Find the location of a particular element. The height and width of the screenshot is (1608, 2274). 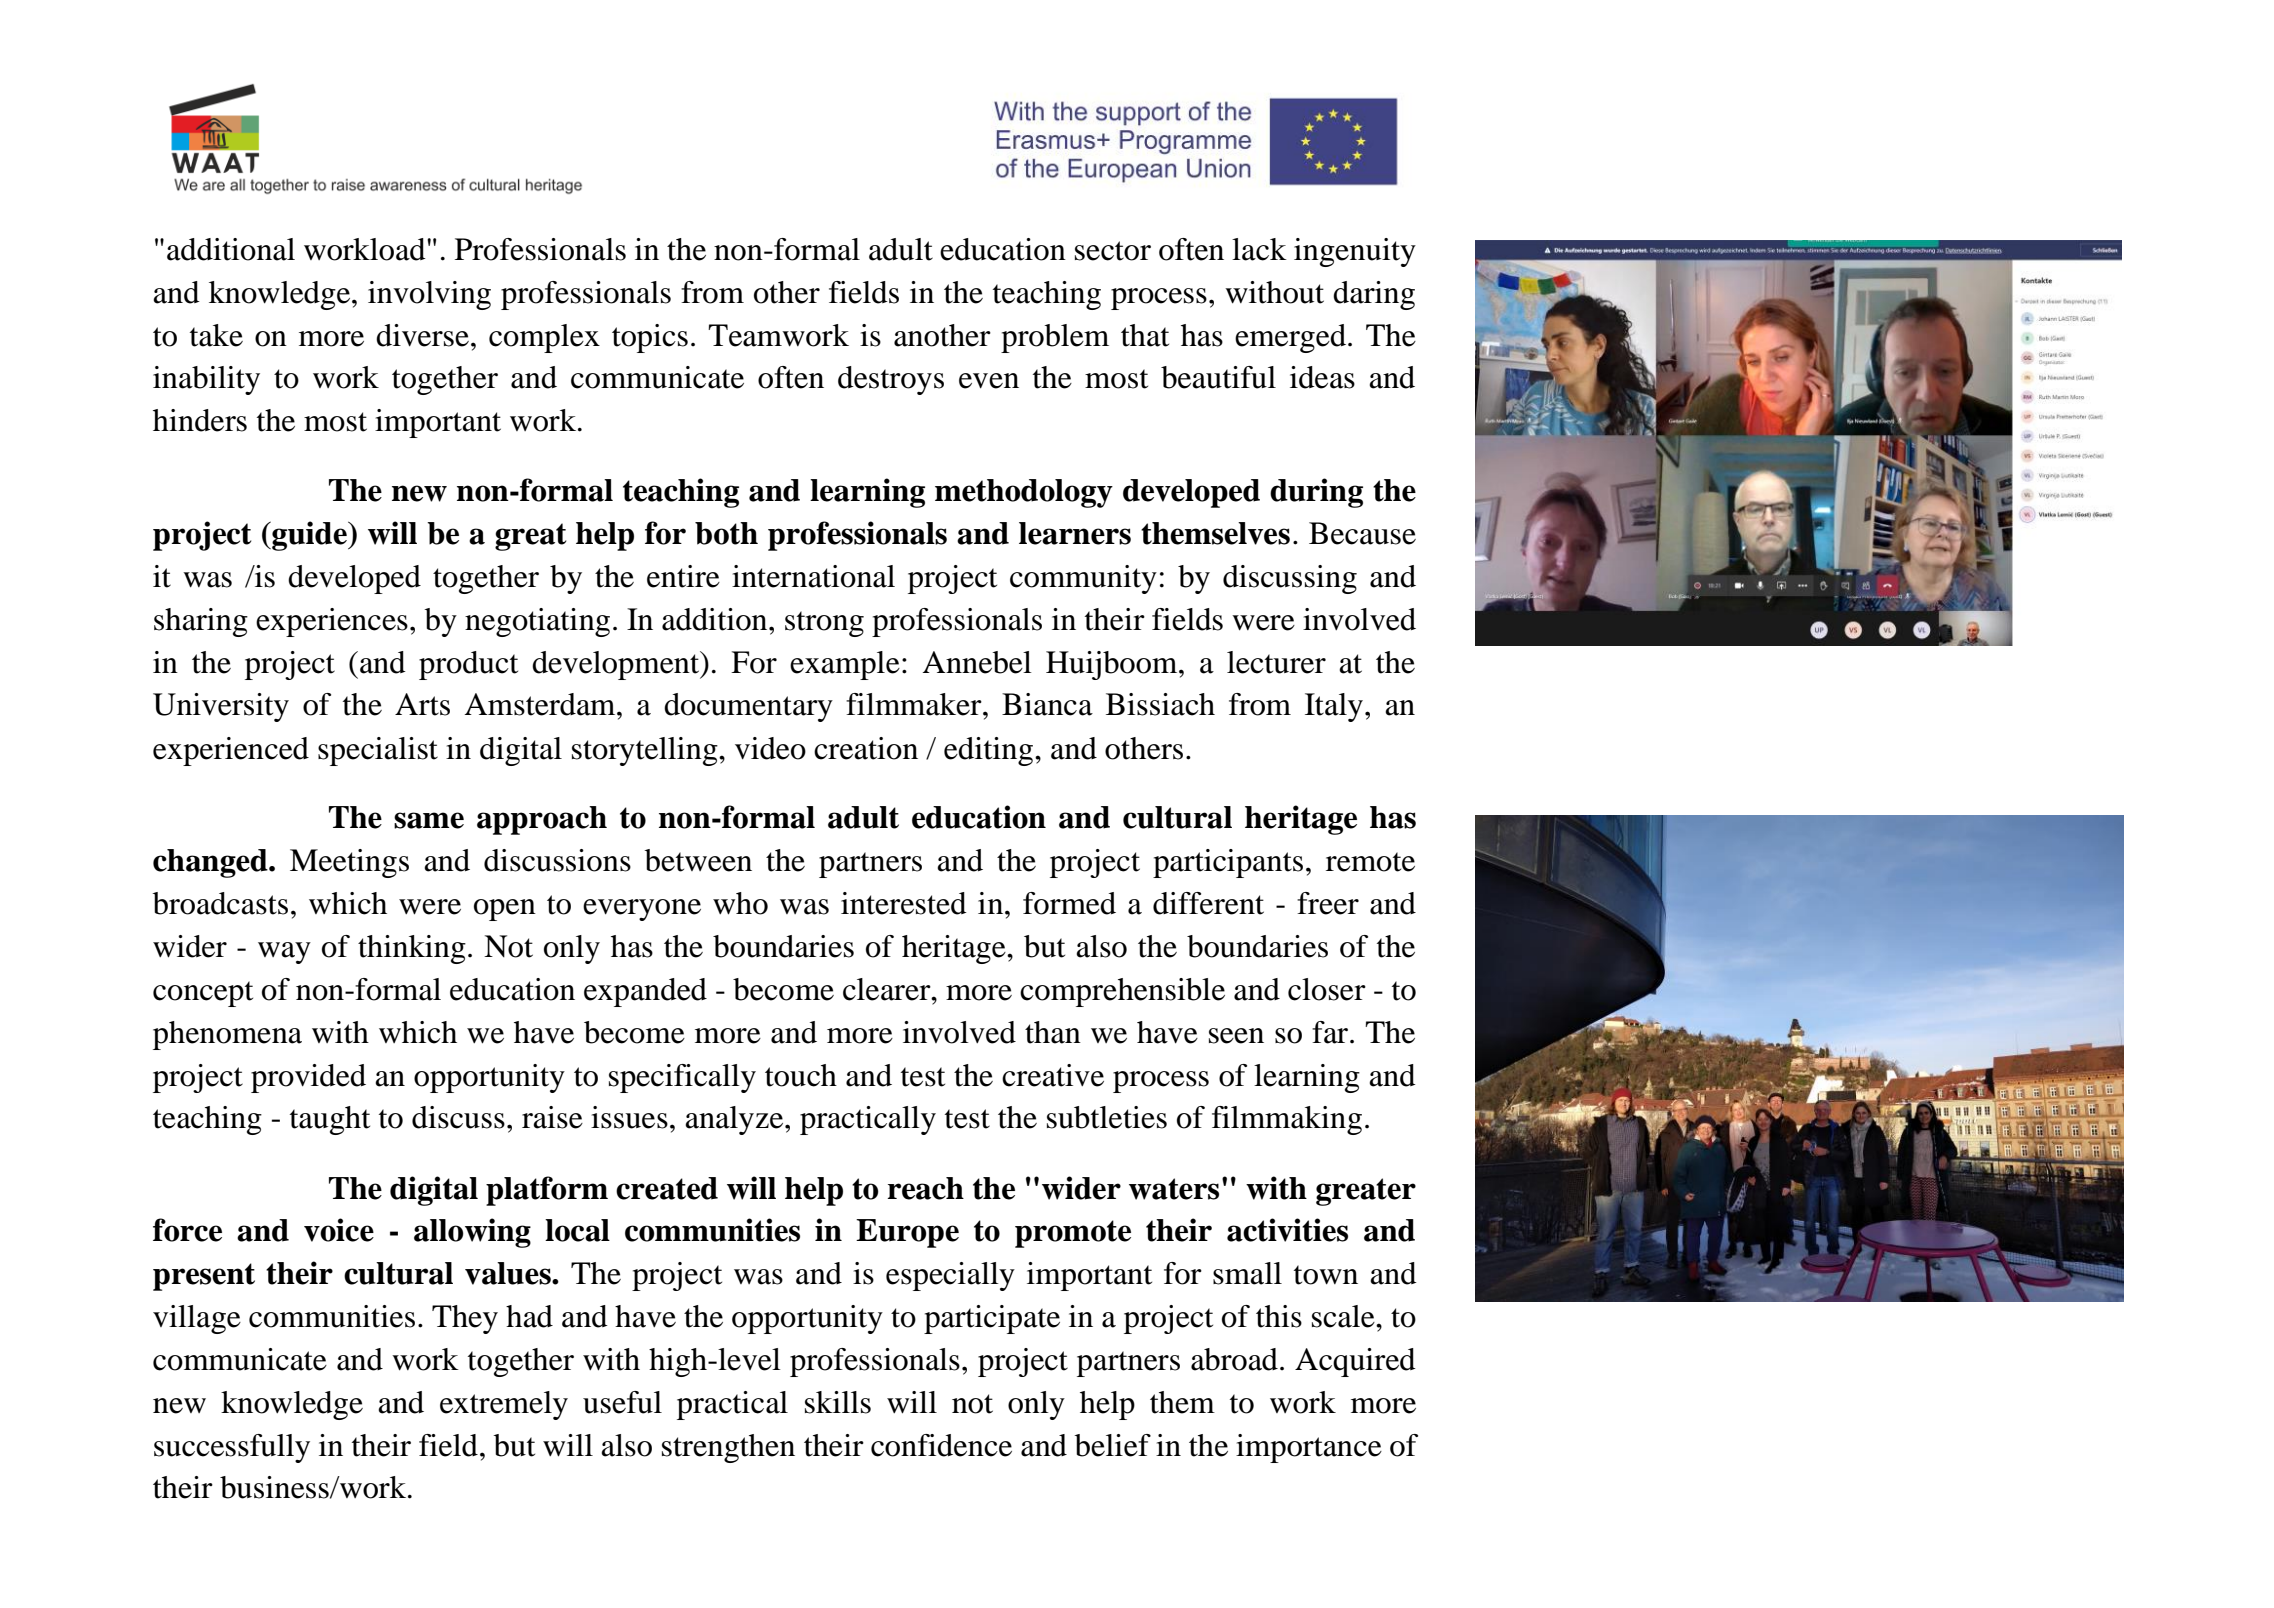

Italy is located at coordinates (1334, 707).
